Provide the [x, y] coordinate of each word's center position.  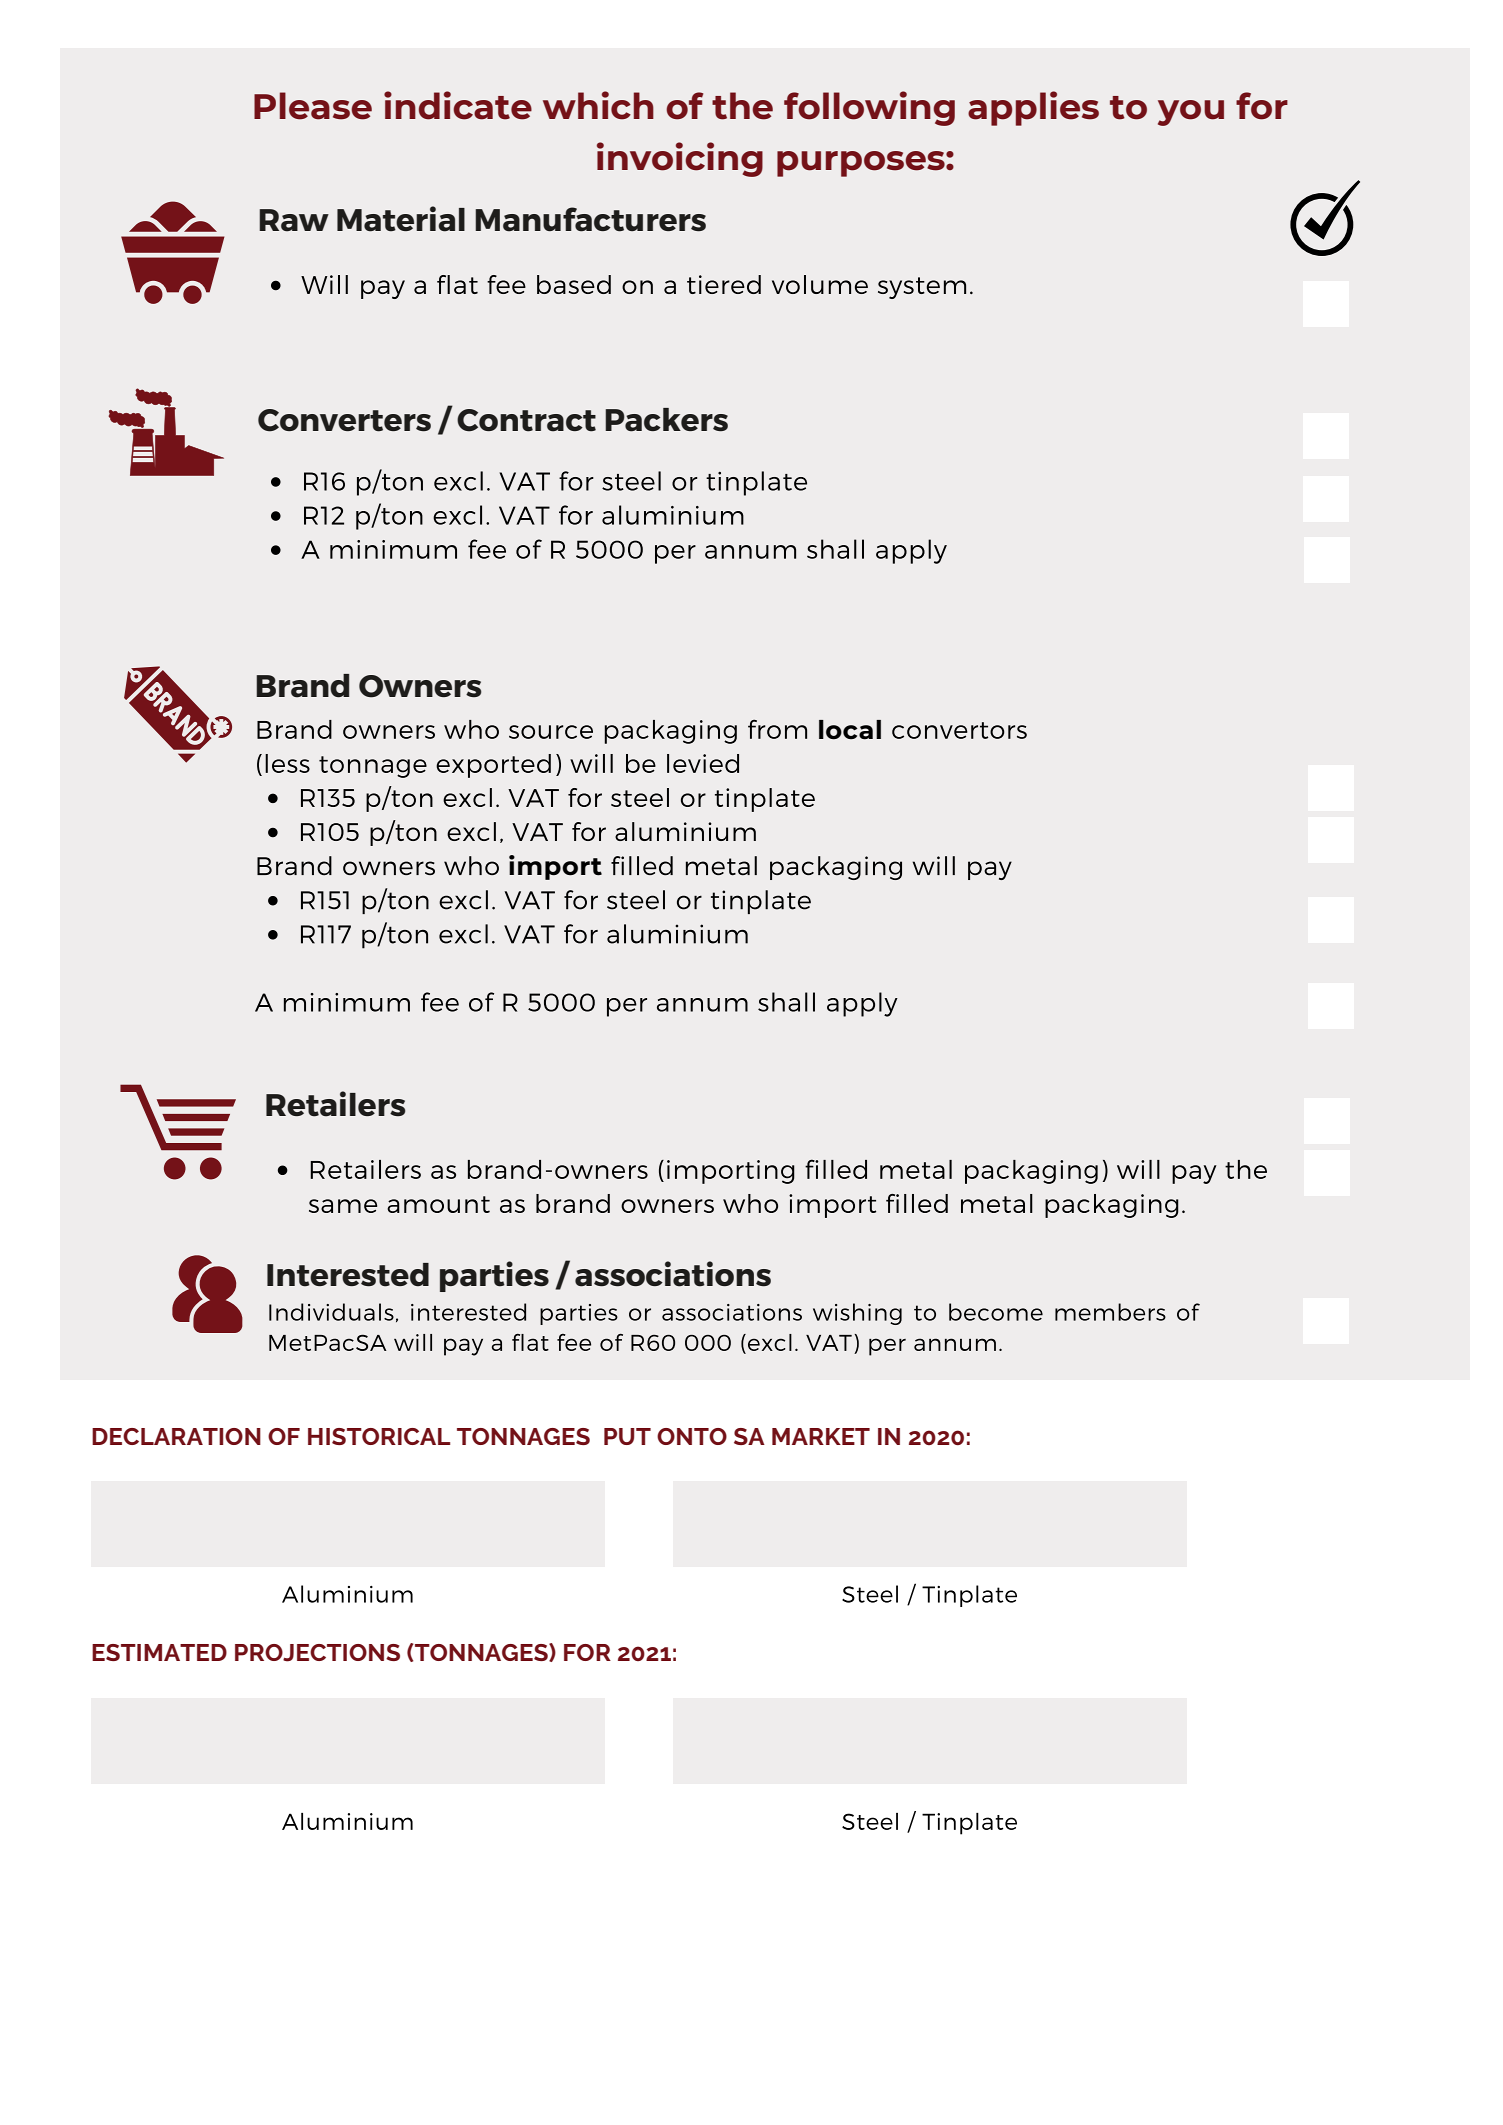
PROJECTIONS [317, 1653]
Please [313, 106]
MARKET [821, 1436]
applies [1033, 108]
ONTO [692, 1436]
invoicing [680, 159]
